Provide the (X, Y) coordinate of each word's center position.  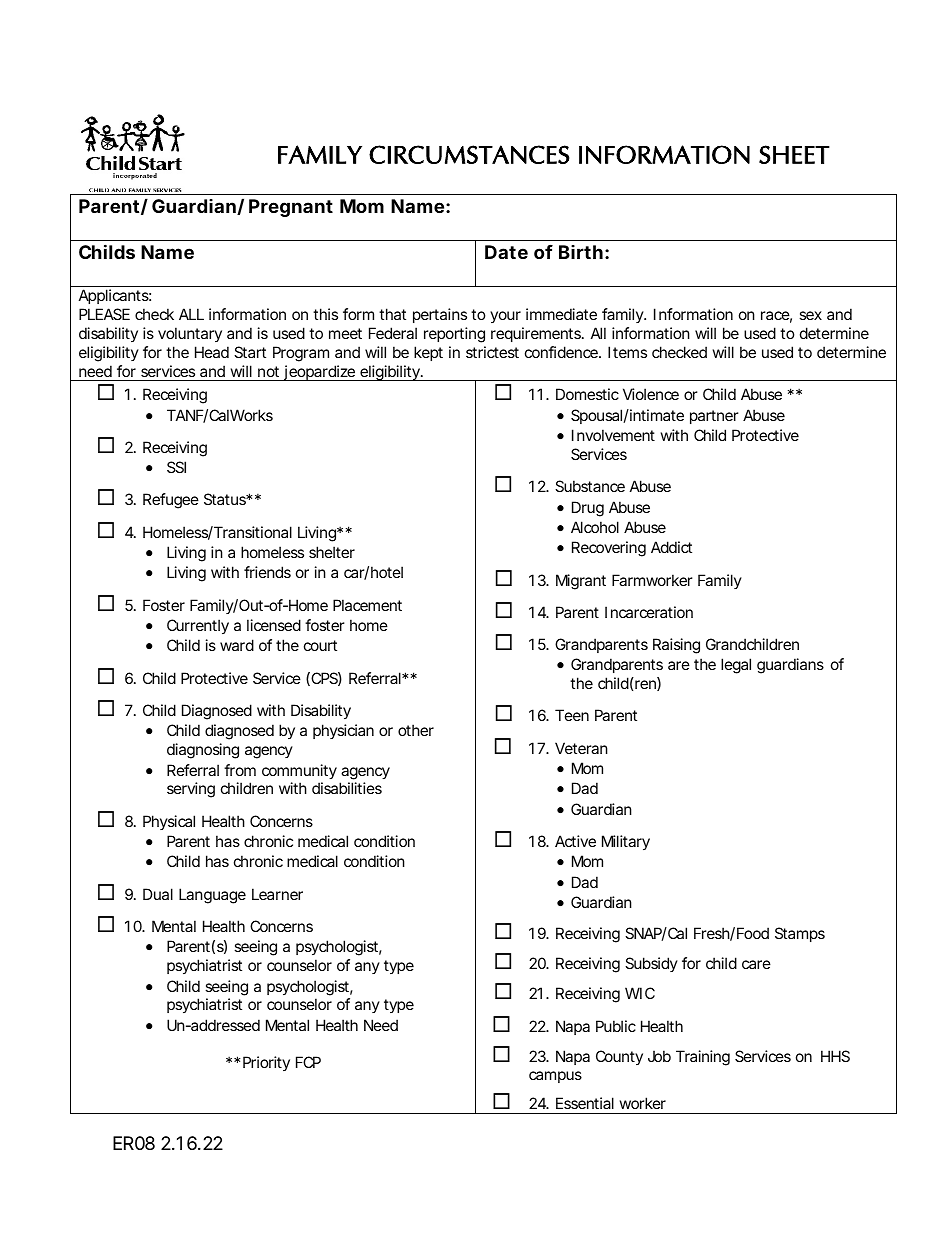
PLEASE (104, 314)
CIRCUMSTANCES (469, 154)
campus (555, 1077)
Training (703, 1058)
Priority (266, 1063)
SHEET (794, 154)
